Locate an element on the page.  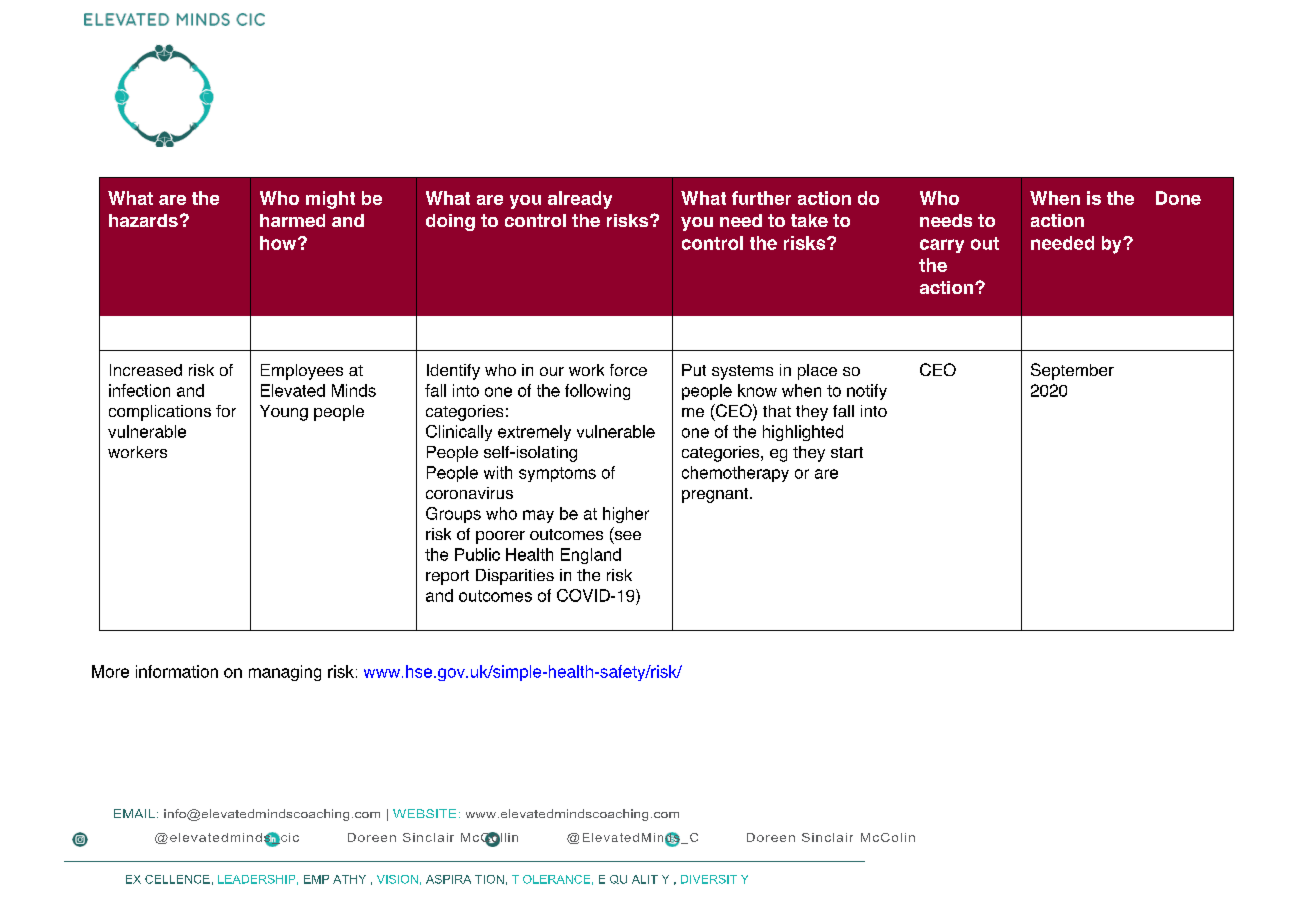
already is located at coordinates (580, 200).
